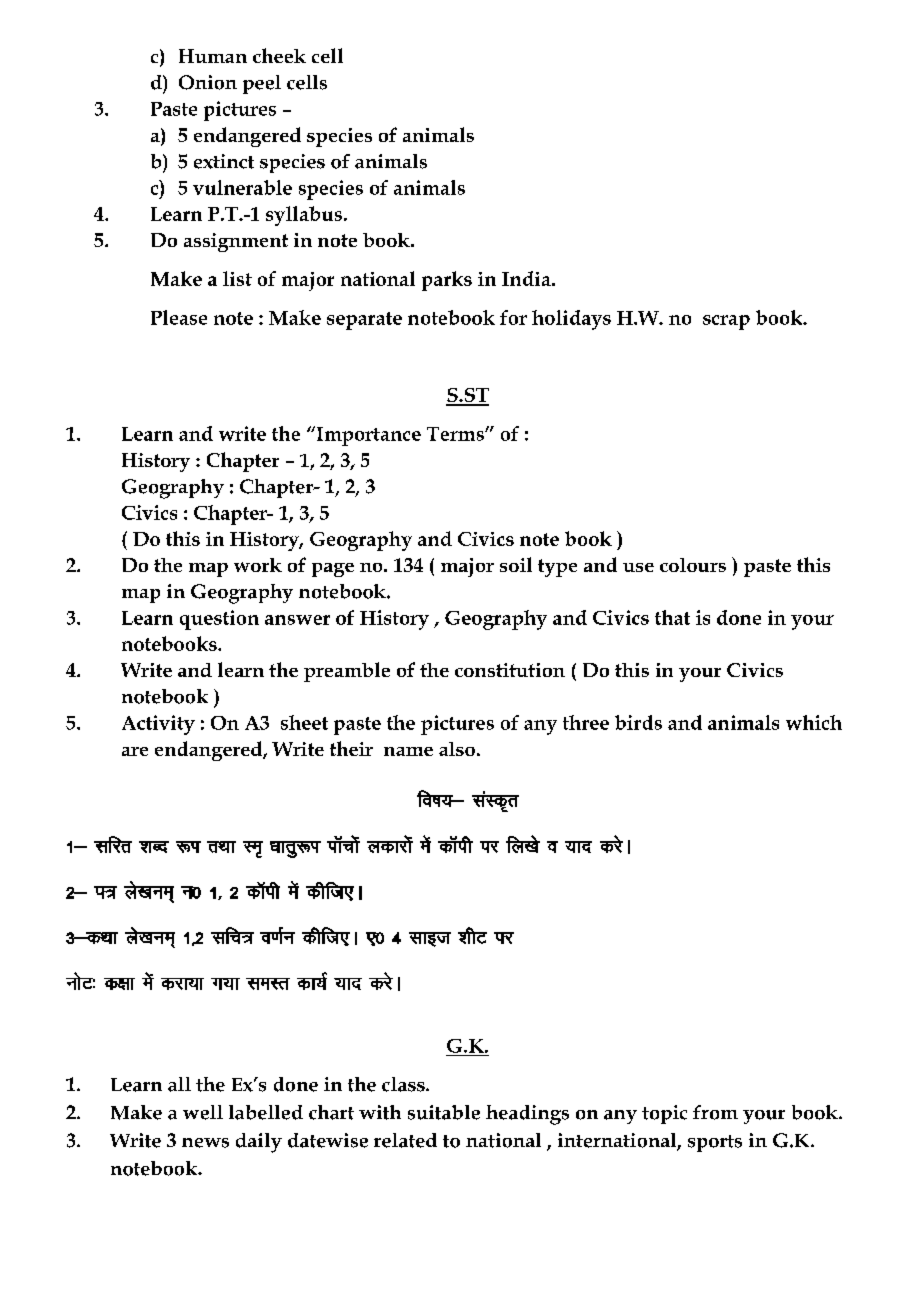 The image size is (924, 1308). Describe the element at coordinates (516, 564) in the screenshot. I see `soil` at that location.
